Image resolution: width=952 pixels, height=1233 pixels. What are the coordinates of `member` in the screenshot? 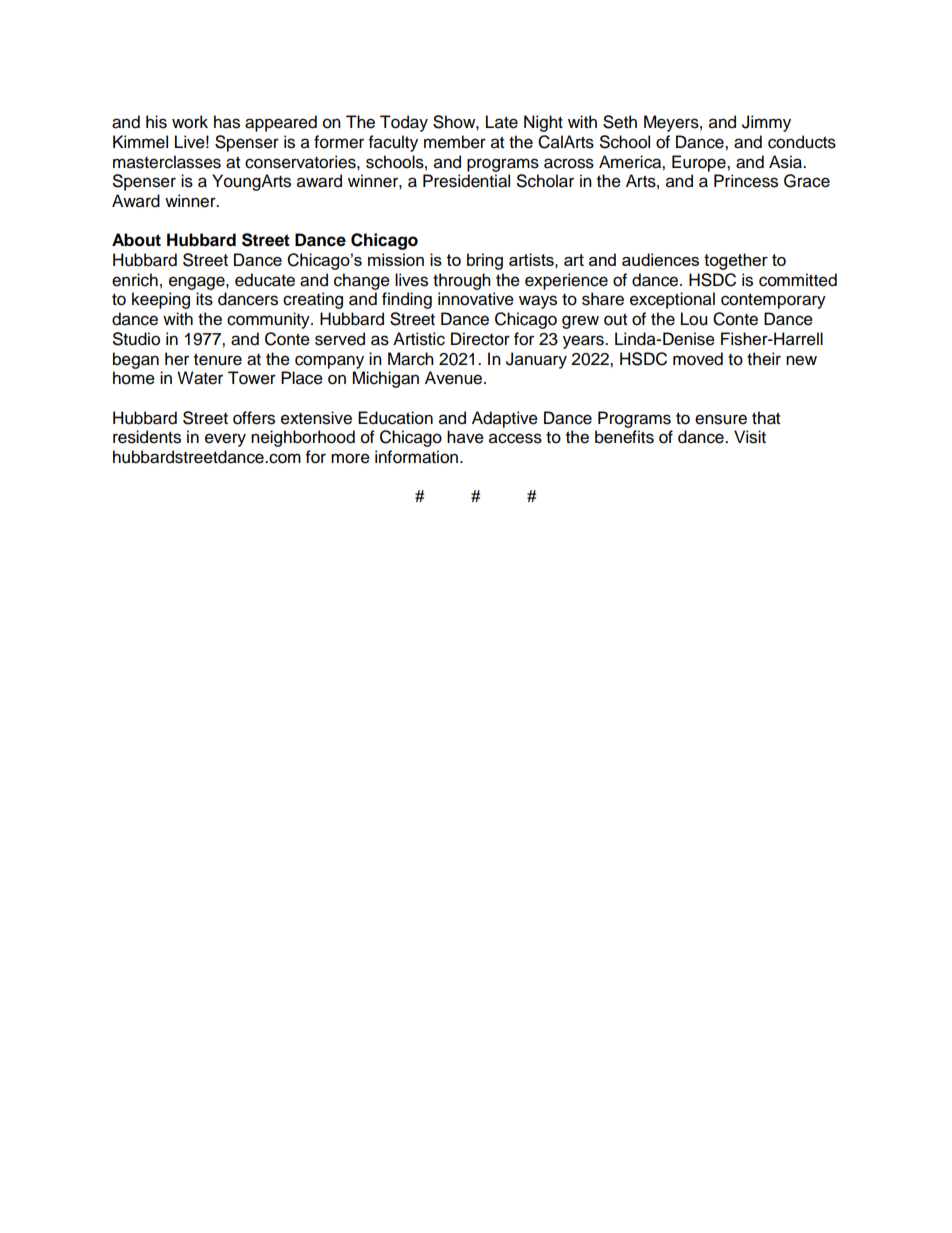 It's located at (455, 142).
